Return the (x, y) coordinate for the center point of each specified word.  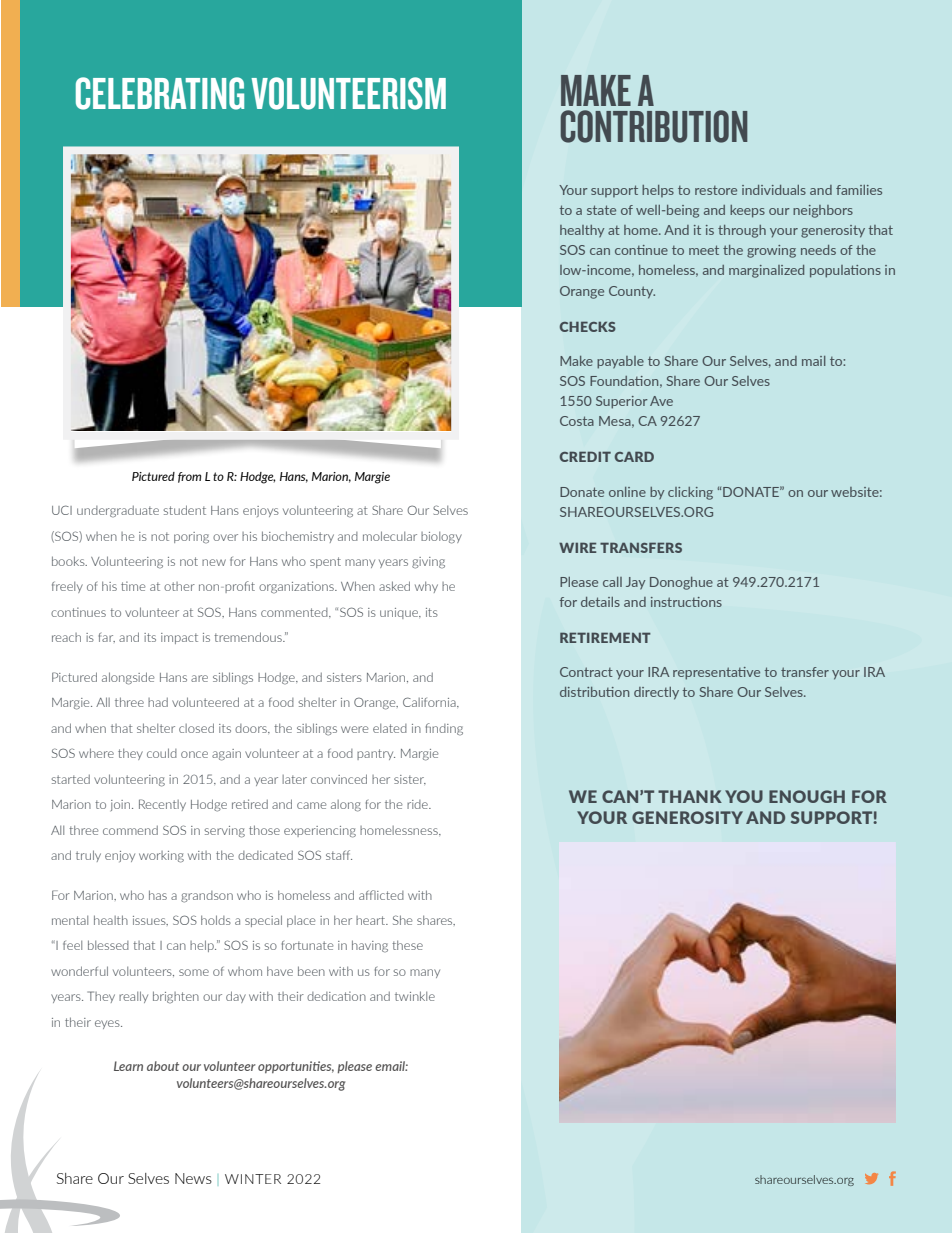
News (193, 1178)
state (601, 210)
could (162, 753)
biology (441, 538)
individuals (774, 190)
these (407, 945)
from (190, 477)
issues (150, 921)
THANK (690, 796)
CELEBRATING (160, 93)
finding (444, 729)
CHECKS (588, 326)
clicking (690, 493)
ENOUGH (807, 796)
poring (191, 538)
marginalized (766, 271)
